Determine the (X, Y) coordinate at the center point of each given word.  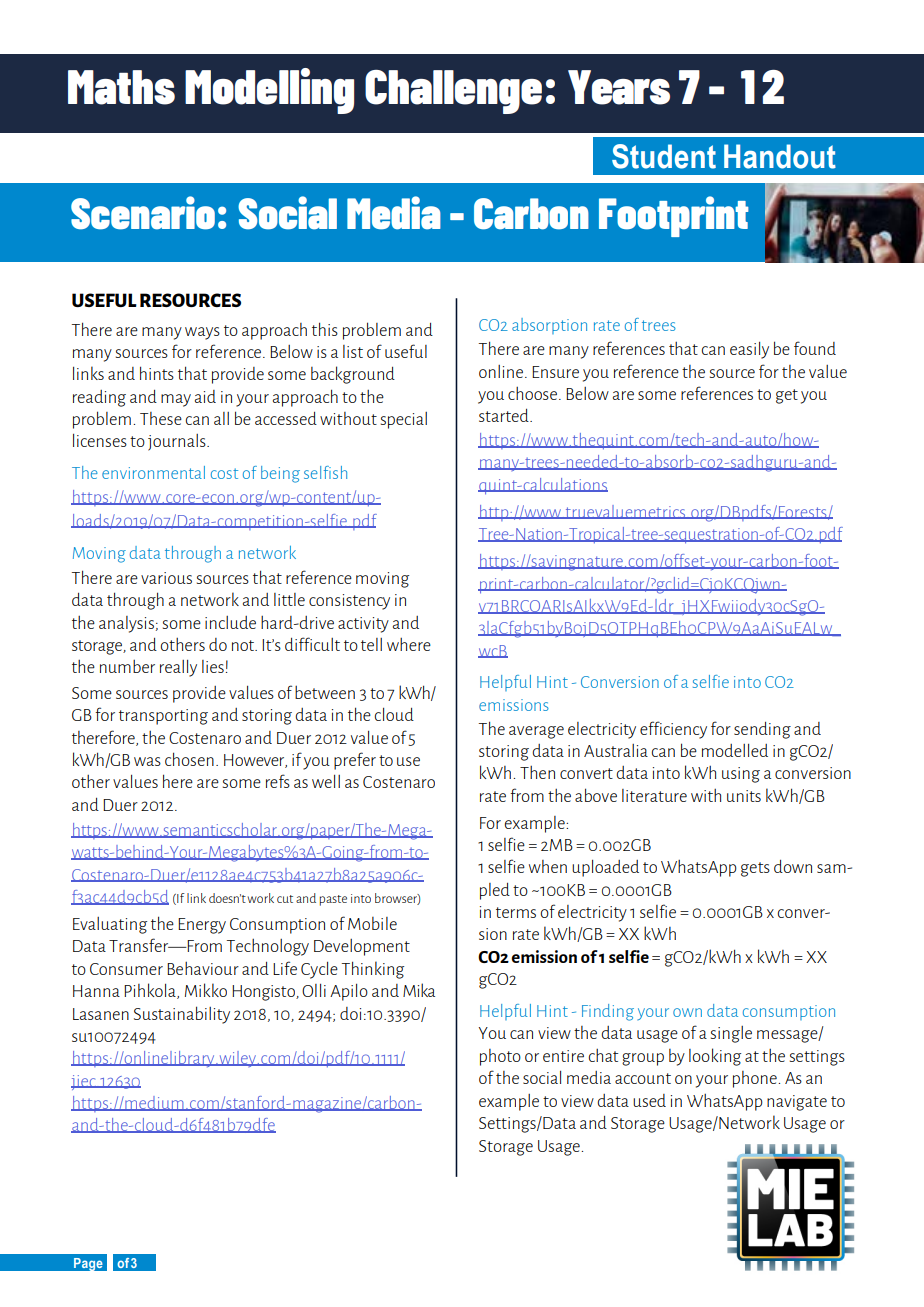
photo (500, 1057)
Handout (780, 156)
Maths (121, 87)
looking (715, 1057)
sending (762, 730)
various (166, 578)
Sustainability (182, 1015)
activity (363, 625)
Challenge (453, 92)
